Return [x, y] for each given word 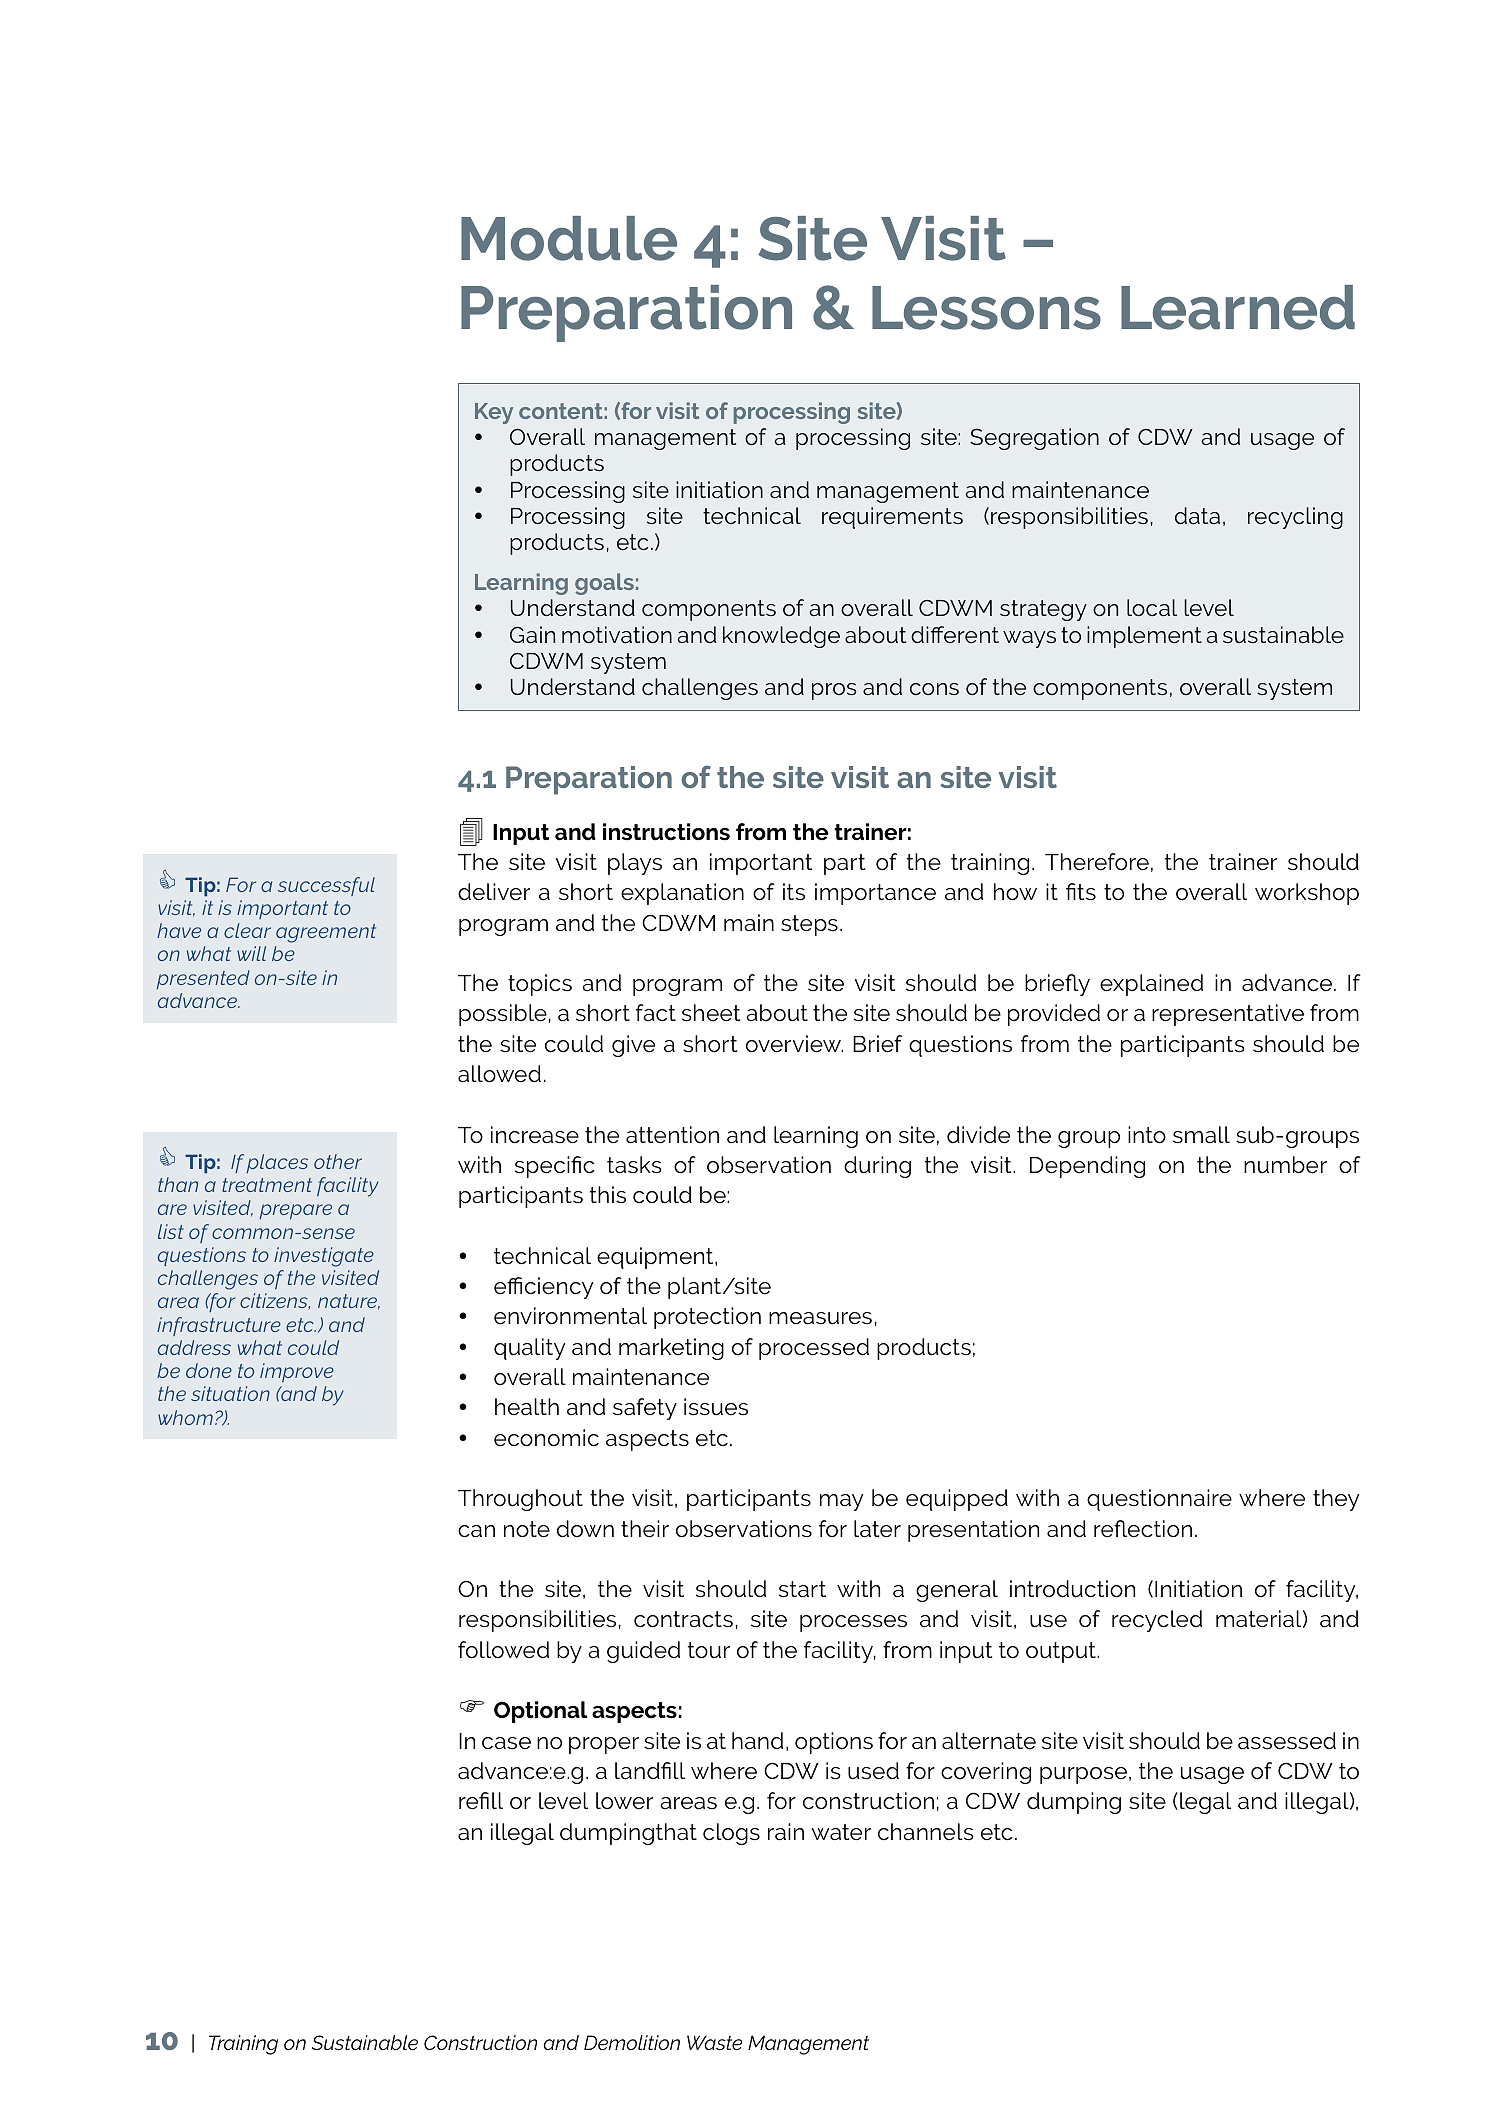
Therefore [1097, 862]
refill [481, 1801]
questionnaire [1159, 1500]
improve [297, 1372]
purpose [1083, 1775]
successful [326, 886]
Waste [714, 2042]
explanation [682, 894]
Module [569, 238]
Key [494, 413]
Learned [1238, 307]
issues [716, 1407]
